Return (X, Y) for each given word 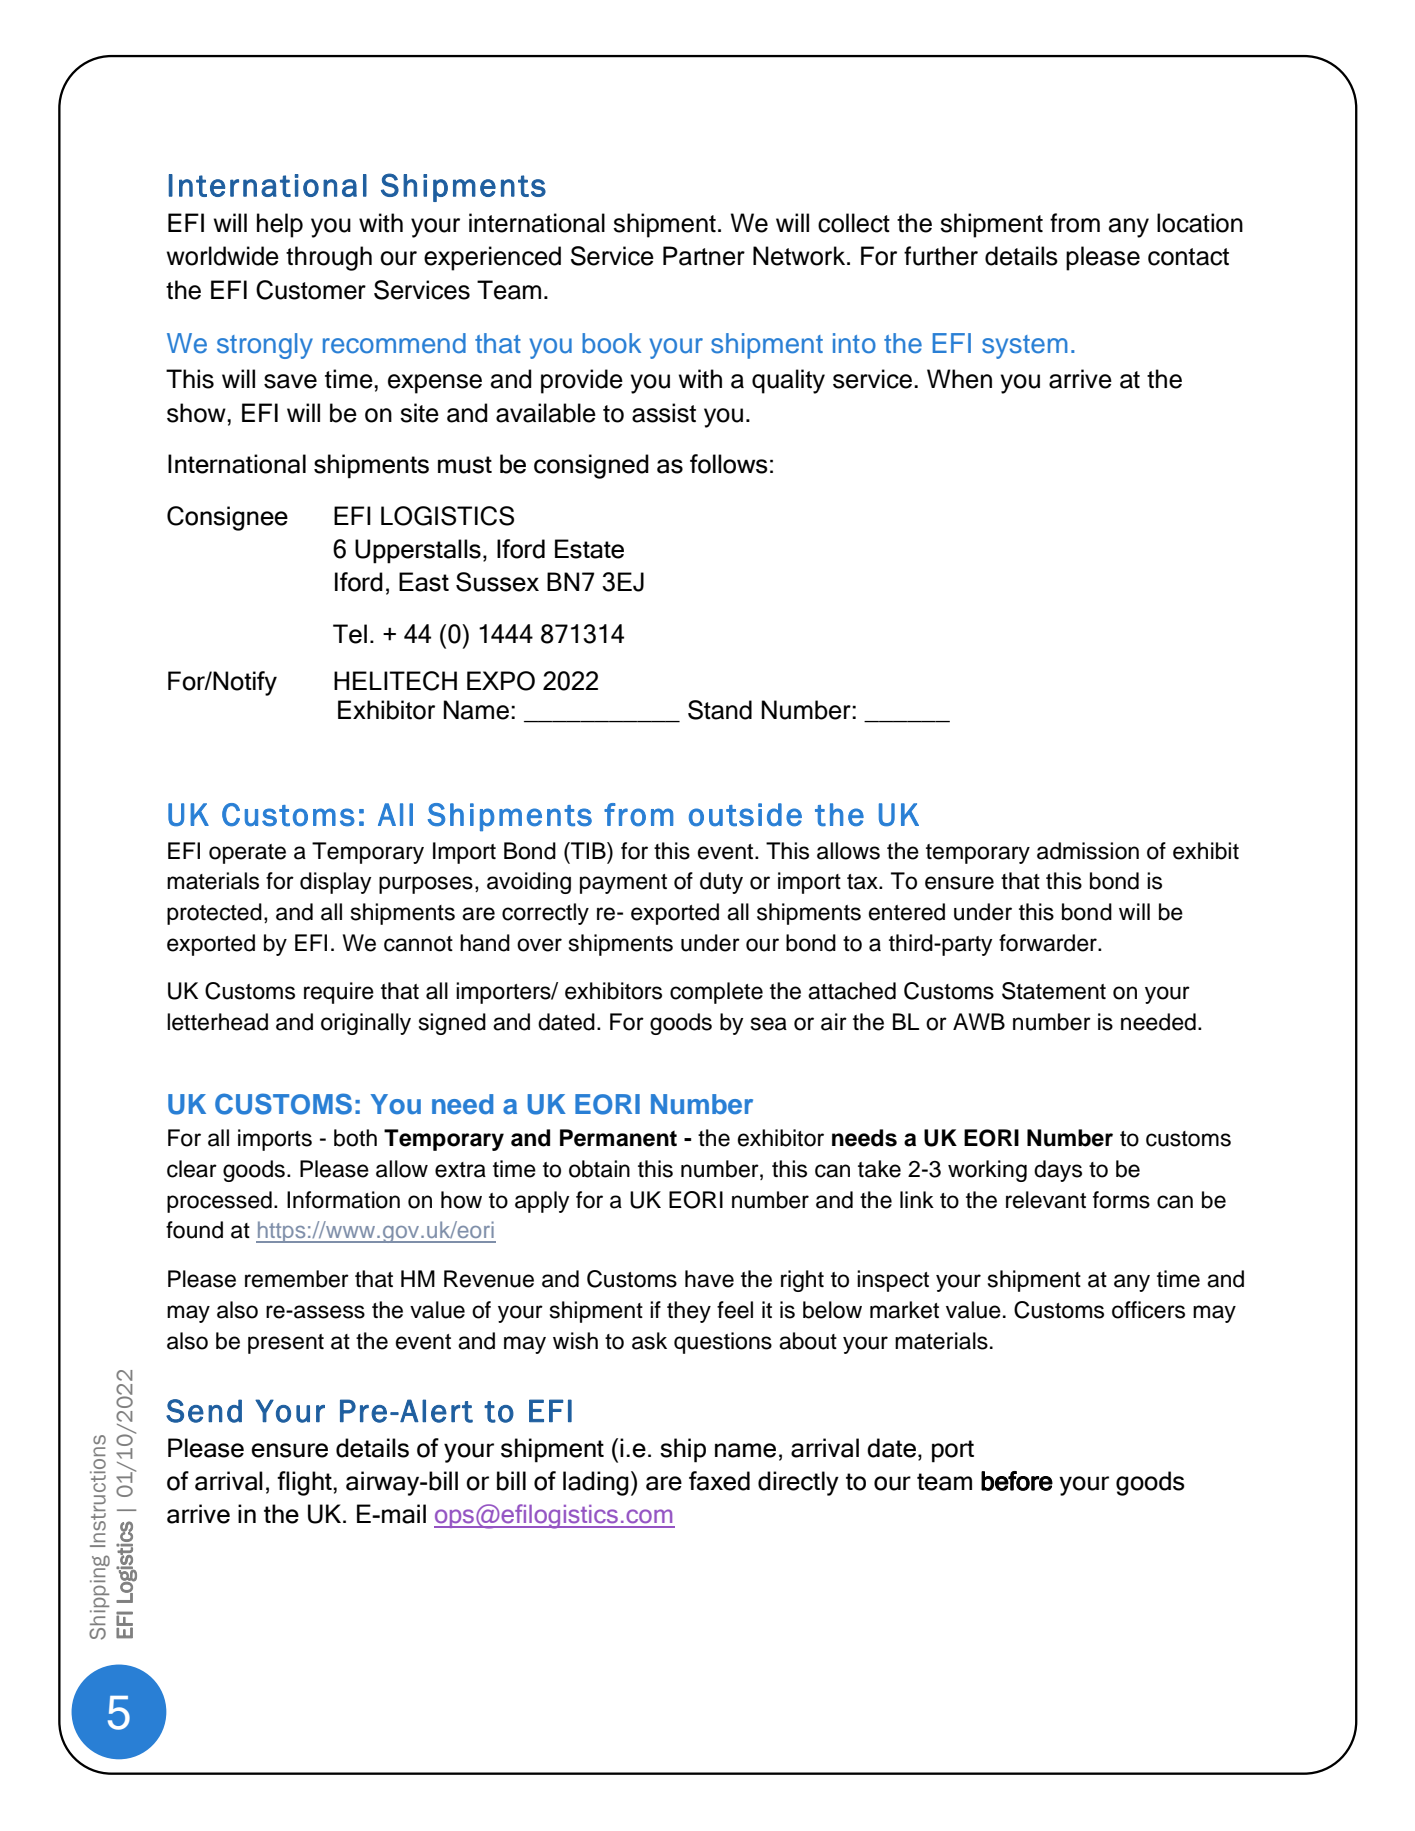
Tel (350, 634)
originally (366, 1024)
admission (1088, 851)
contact (1188, 257)
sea (769, 1024)
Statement (1054, 991)
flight (305, 1483)
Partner (704, 256)
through (329, 258)
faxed (719, 1481)
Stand (720, 710)
